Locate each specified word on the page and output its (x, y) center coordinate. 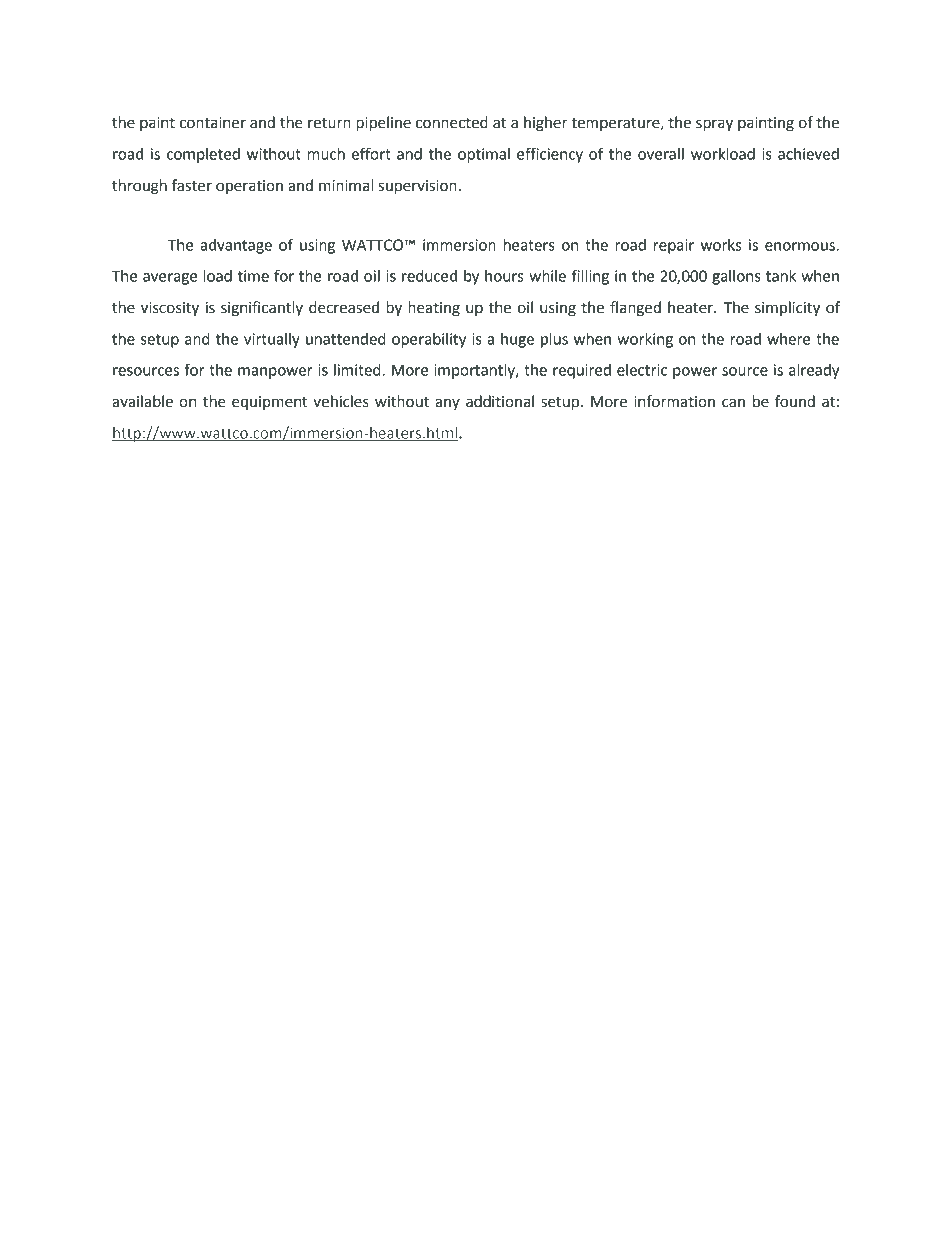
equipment (269, 403)
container (213, 123)
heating (434, 309)
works (721, 245)
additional (500, 401)
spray (714, 125)
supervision (418, 187)
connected (452, 122)
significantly (262, 309)
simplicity (787, 309)
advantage (236, 246)
